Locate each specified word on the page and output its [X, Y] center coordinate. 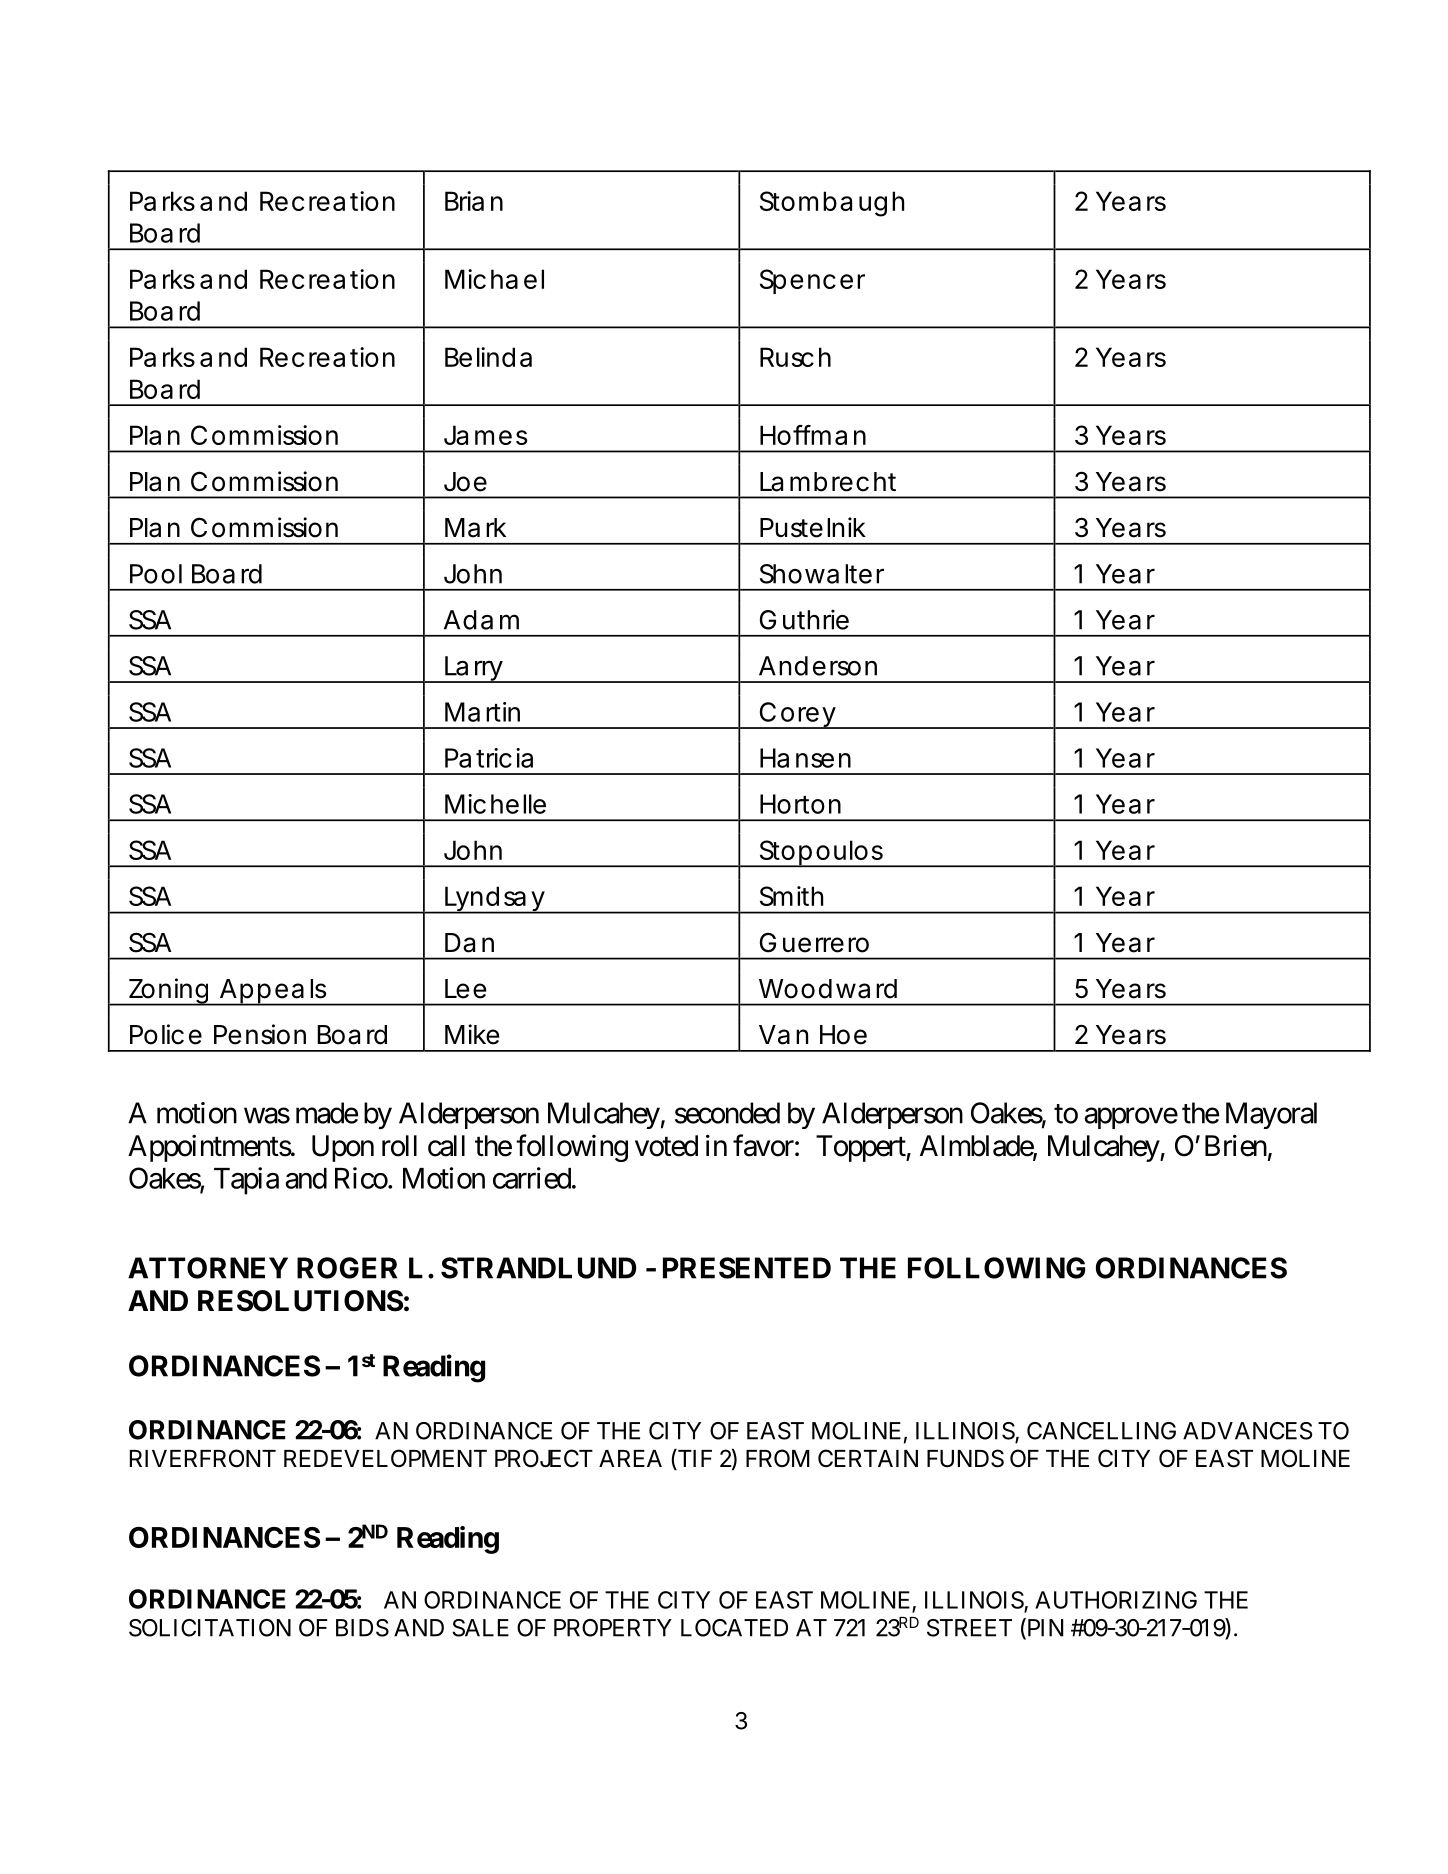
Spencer [812, 281]
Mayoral [1271, 1115]
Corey [797, 715]
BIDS [362, 1628]
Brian [474, 201]
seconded [727, 1113]
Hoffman [813, 435]
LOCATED [734, 1628]
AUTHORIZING [1116, 1600]
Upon [343, 1148]
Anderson [818, 666]
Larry [474, 669]
